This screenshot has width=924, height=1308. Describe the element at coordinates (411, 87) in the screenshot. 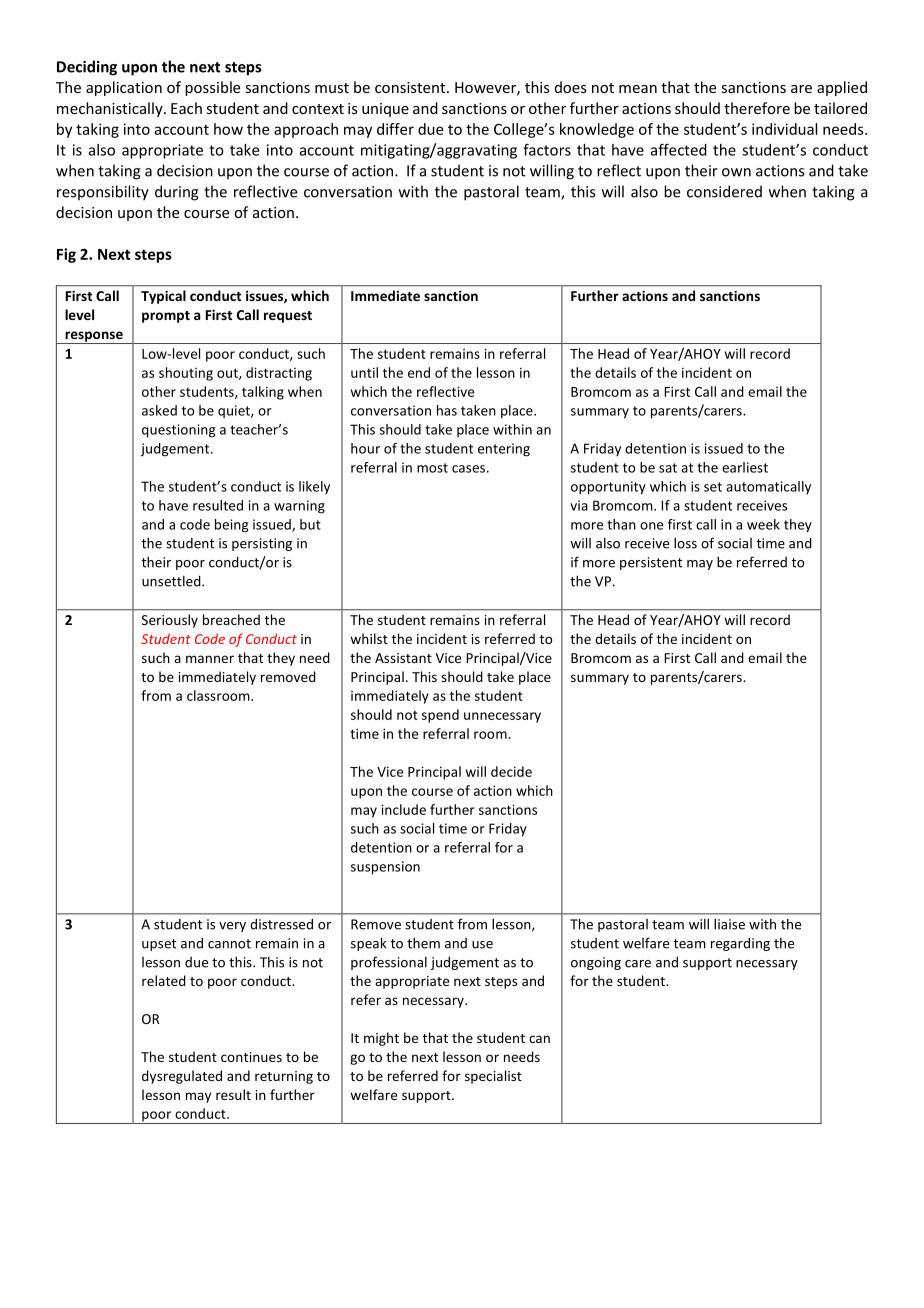

I see `consistent` at that location.
